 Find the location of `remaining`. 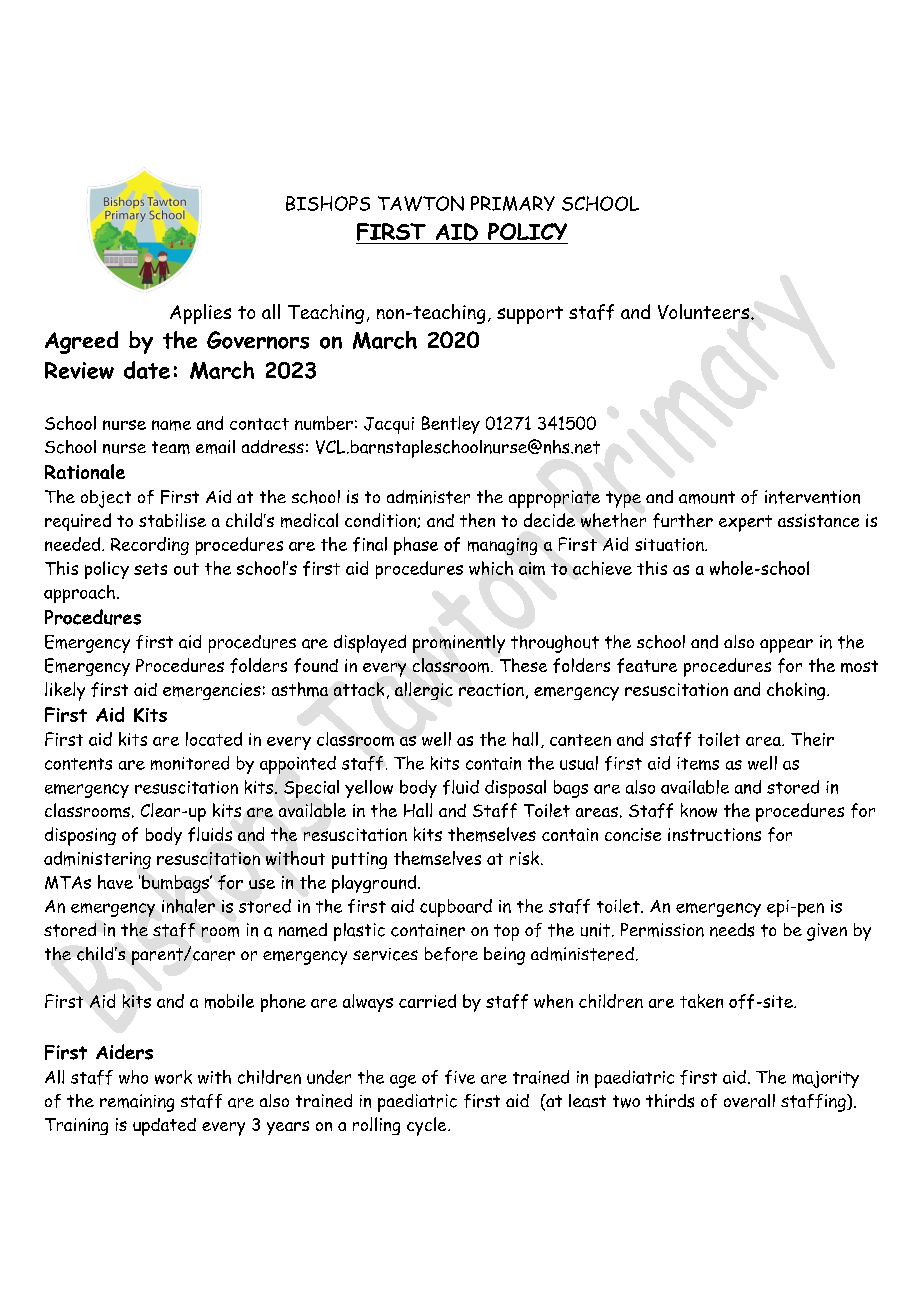

remaining is located at coordinates (137, 1103).
